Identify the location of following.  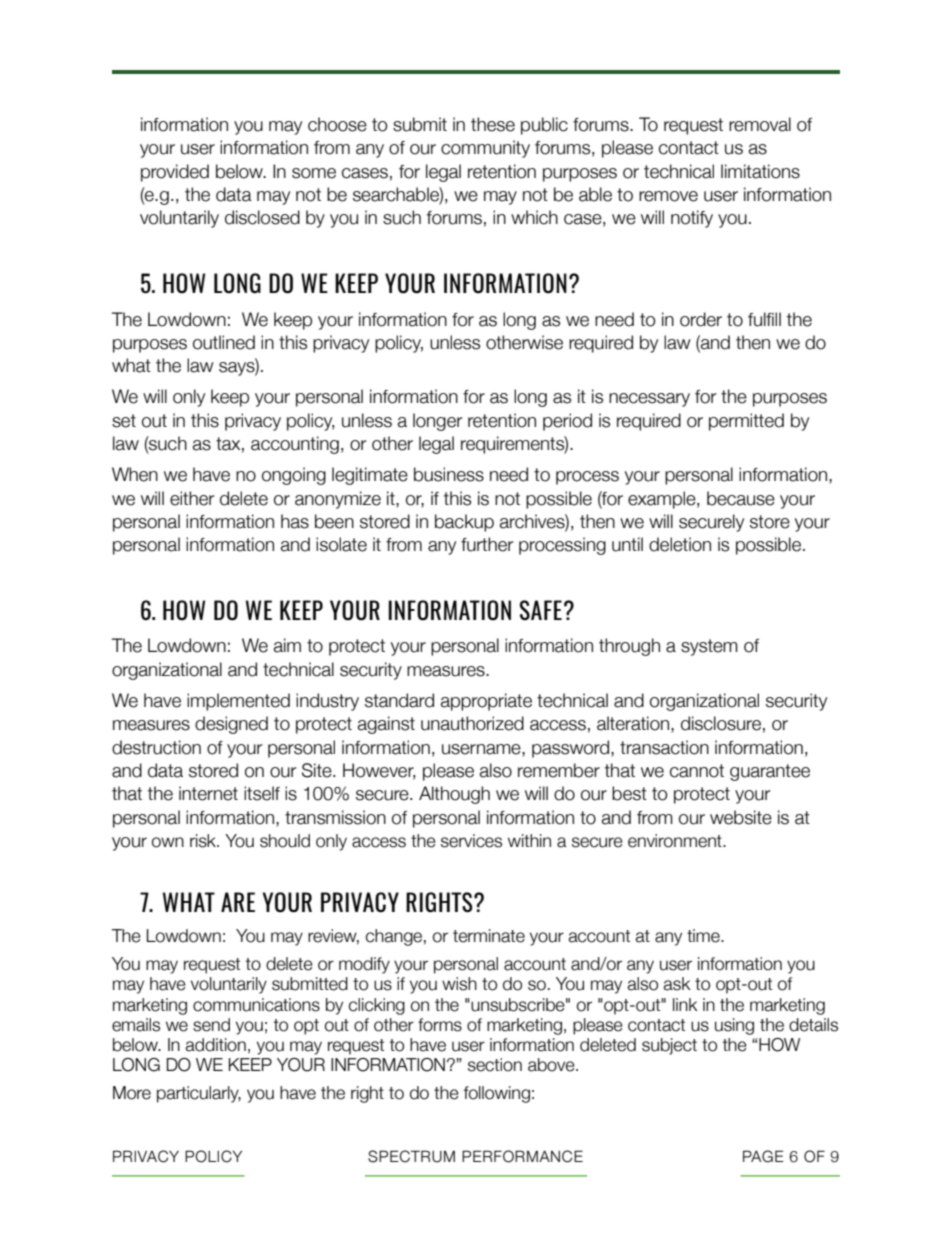
(497, 1094).
